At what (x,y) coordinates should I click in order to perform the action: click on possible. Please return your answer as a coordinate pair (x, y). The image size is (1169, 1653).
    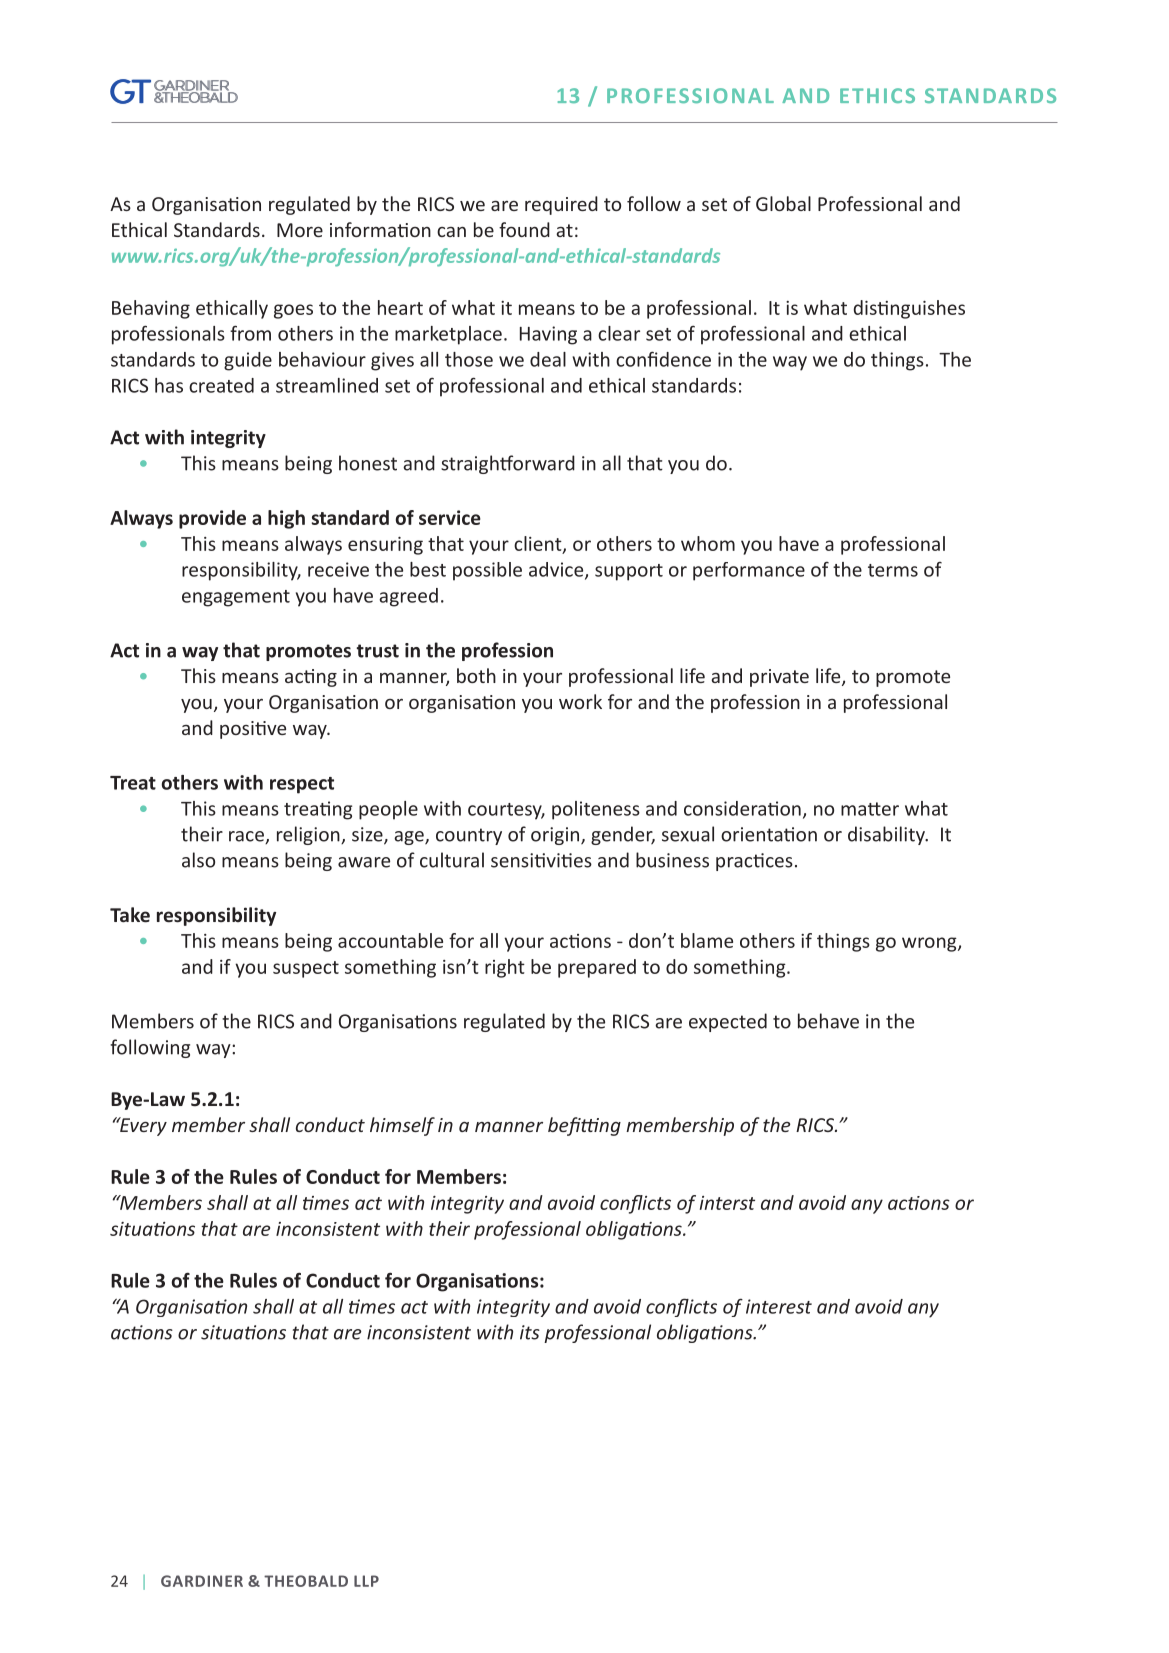
    Looking at the image, I should click on (487, 571).
